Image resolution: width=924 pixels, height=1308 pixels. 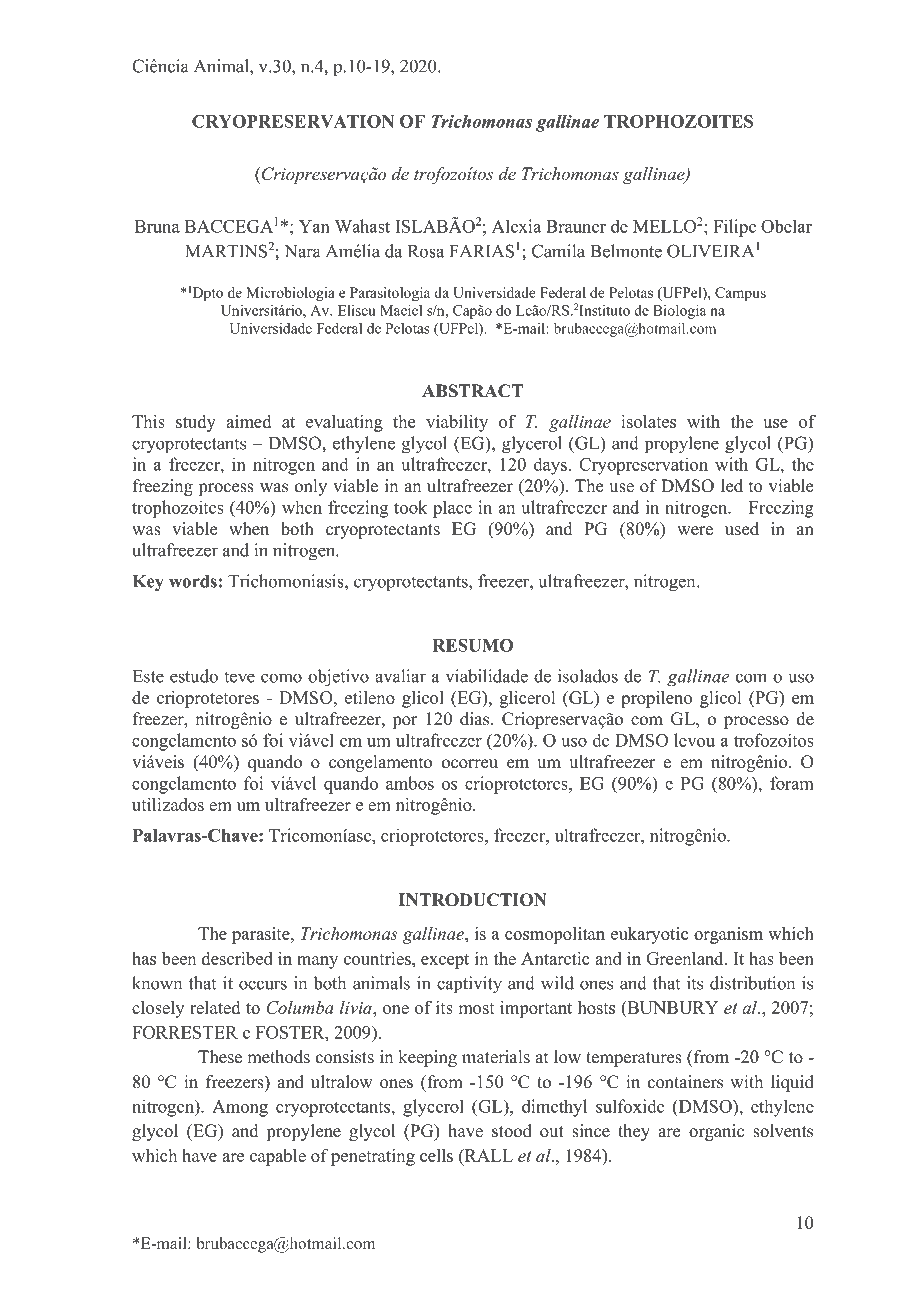 What do you see at coordinates (792, 783) in the document?
I see `foram` at bounding box center [792, 783].
